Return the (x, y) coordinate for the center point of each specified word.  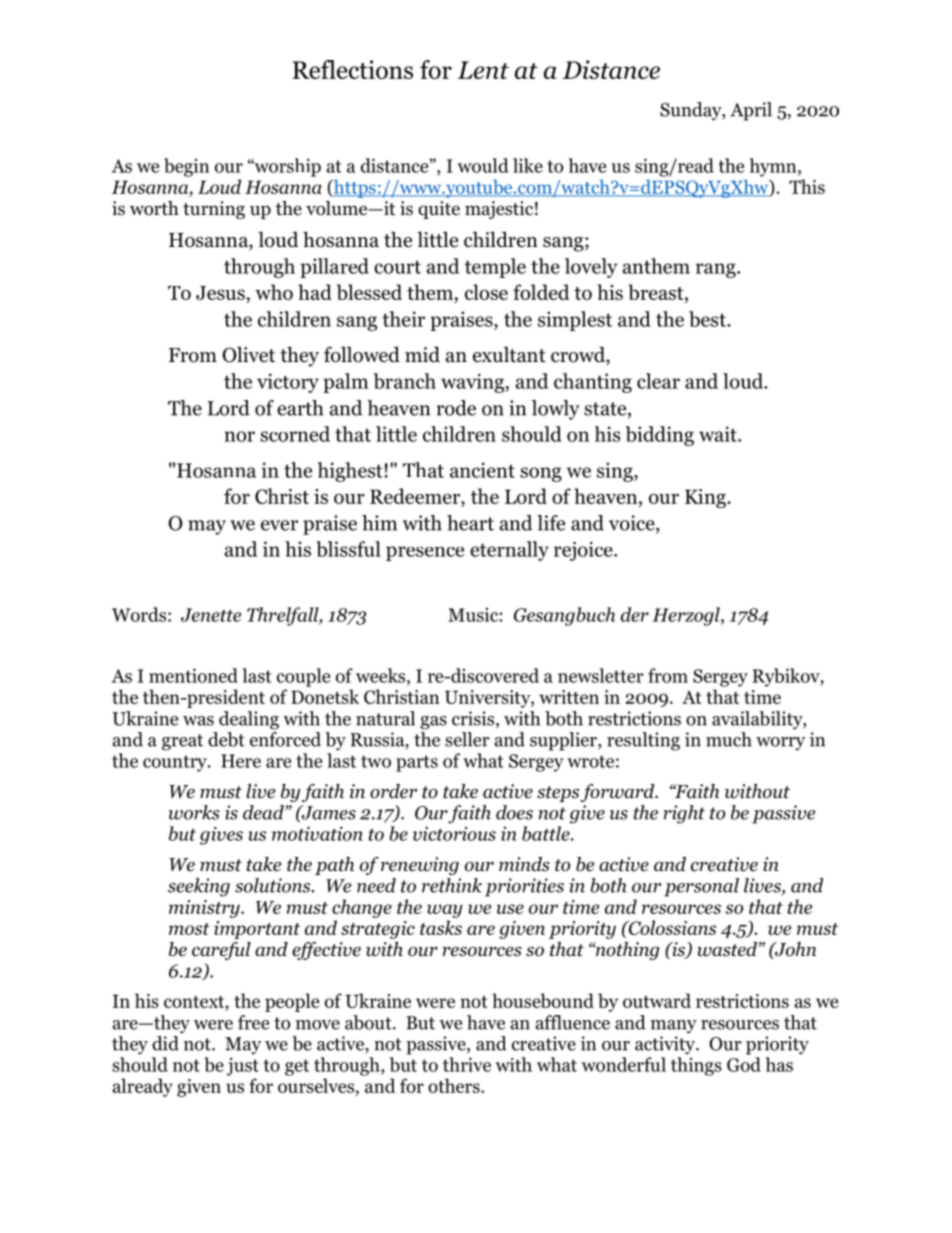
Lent (483, 70)
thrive (467, 1064)
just (243, 1066)
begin (186, 167)
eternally (509, 551)
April (751, 111)
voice (633, 524)
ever (279, 525)
